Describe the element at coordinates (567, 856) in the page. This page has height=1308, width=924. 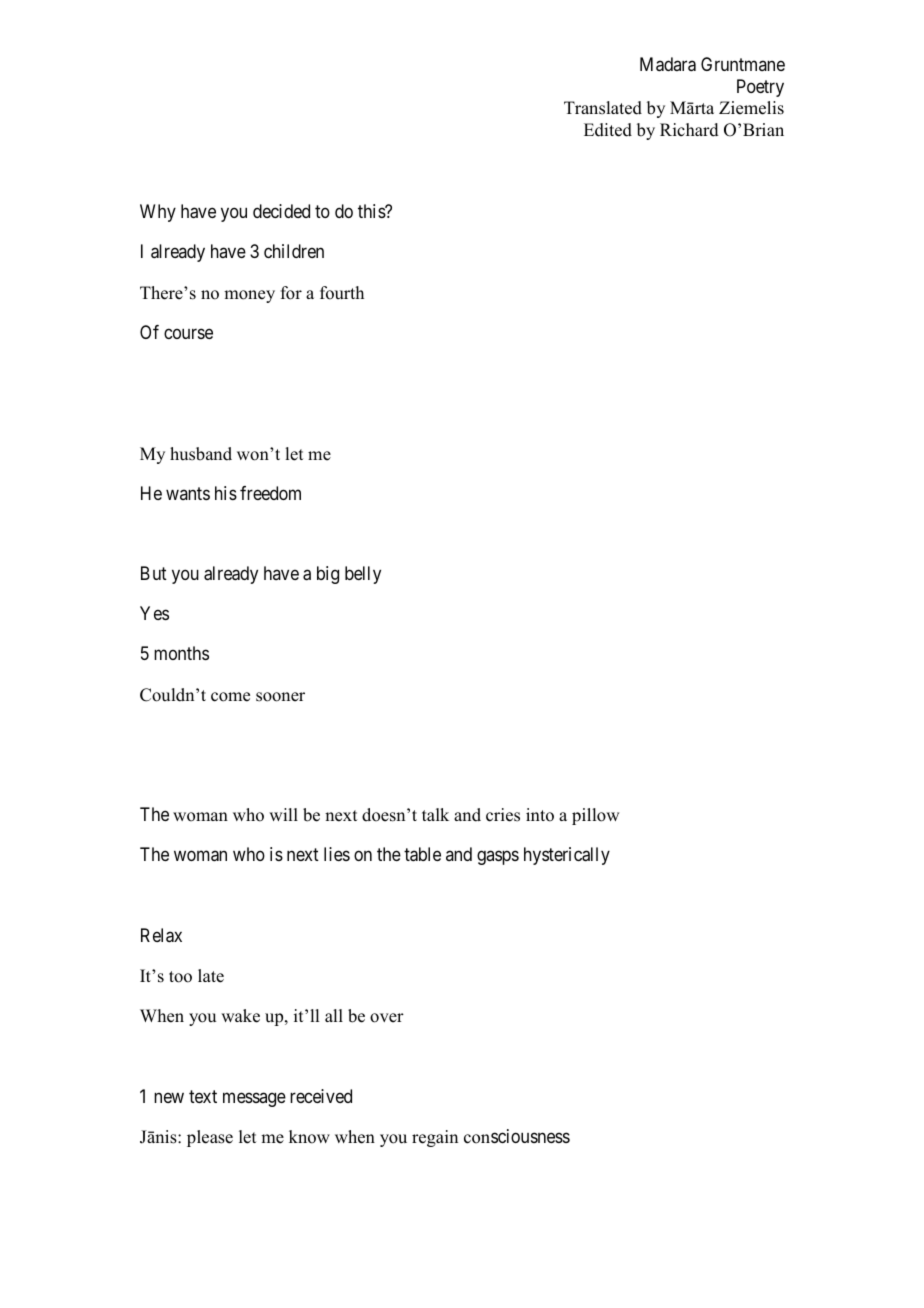
I see `hysterically` at that location.
